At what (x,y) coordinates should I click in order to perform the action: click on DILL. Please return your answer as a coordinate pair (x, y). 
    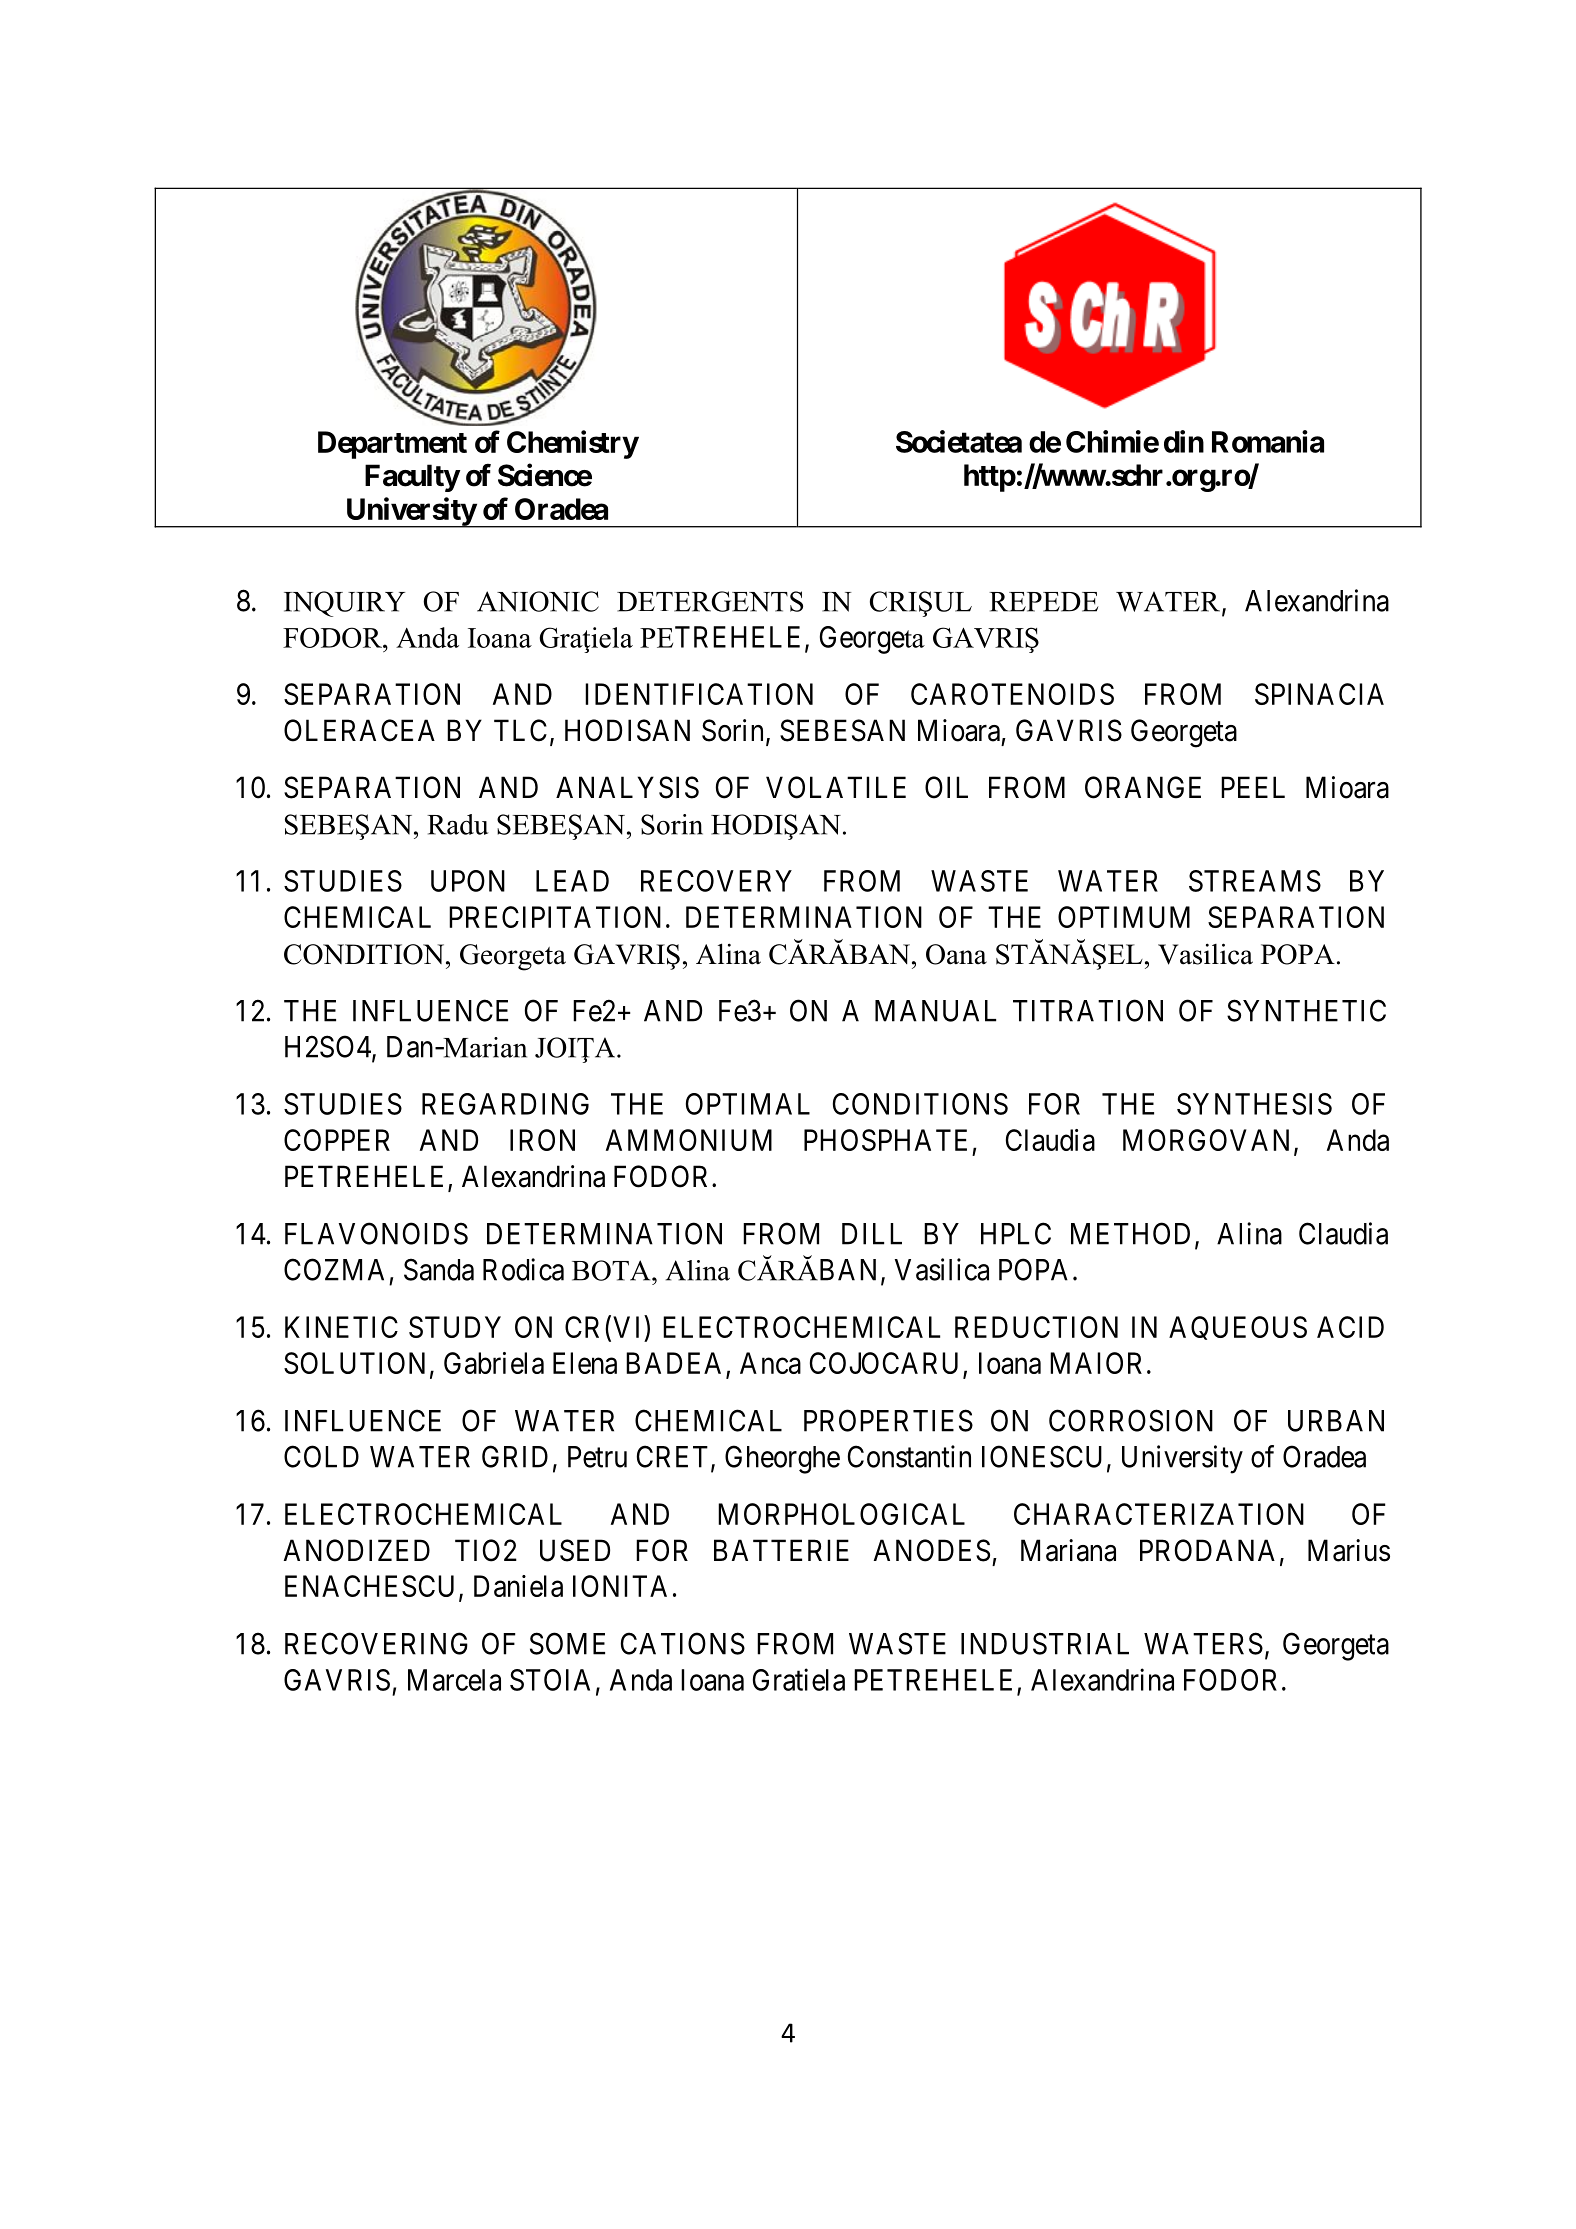
    Looking at the image, I should click on (872, 1234).
